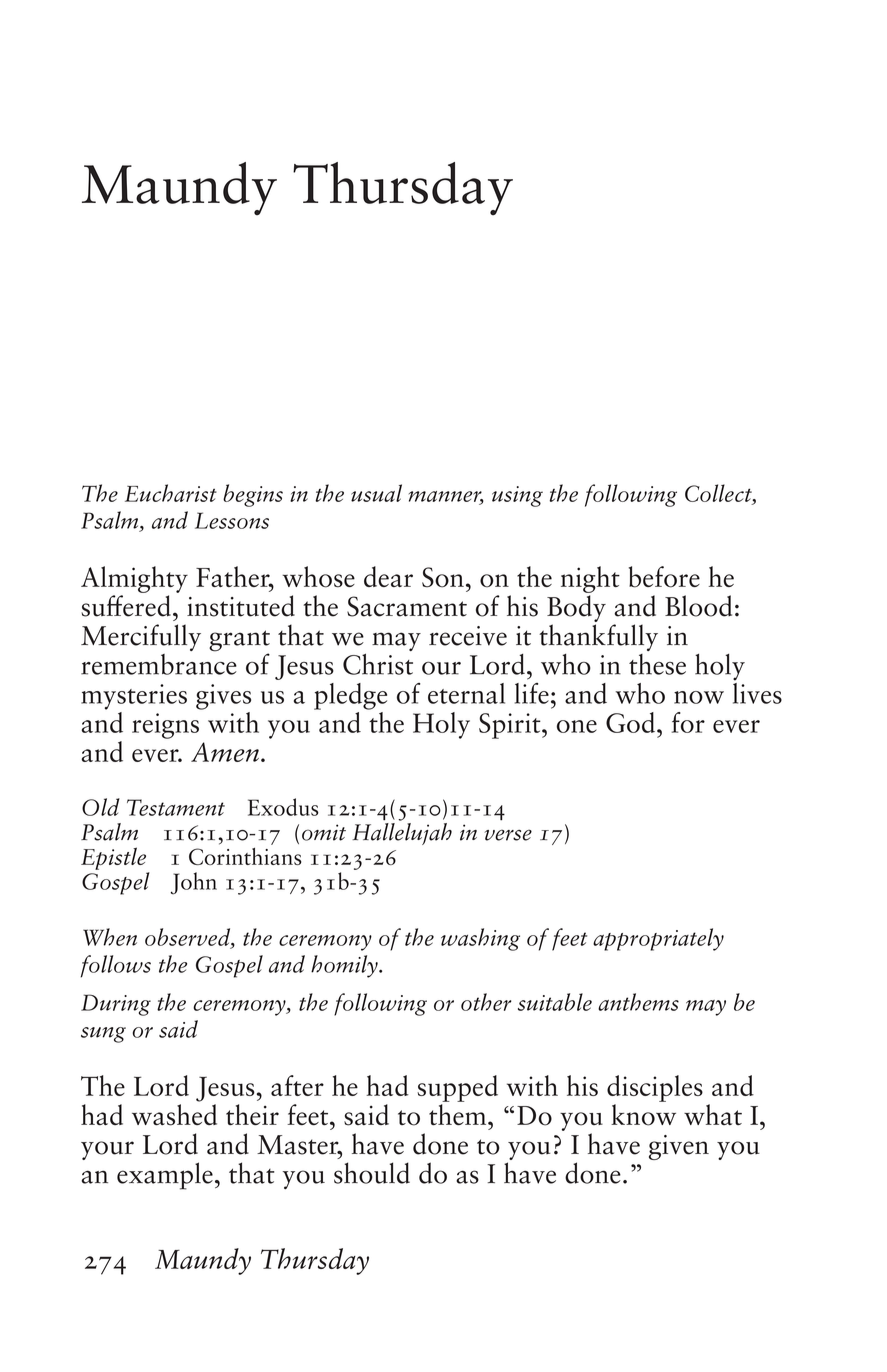  What do you see at coordinates (165, 1176) in the screenshot?
I see `example` at bounding box center [165, 1176].
